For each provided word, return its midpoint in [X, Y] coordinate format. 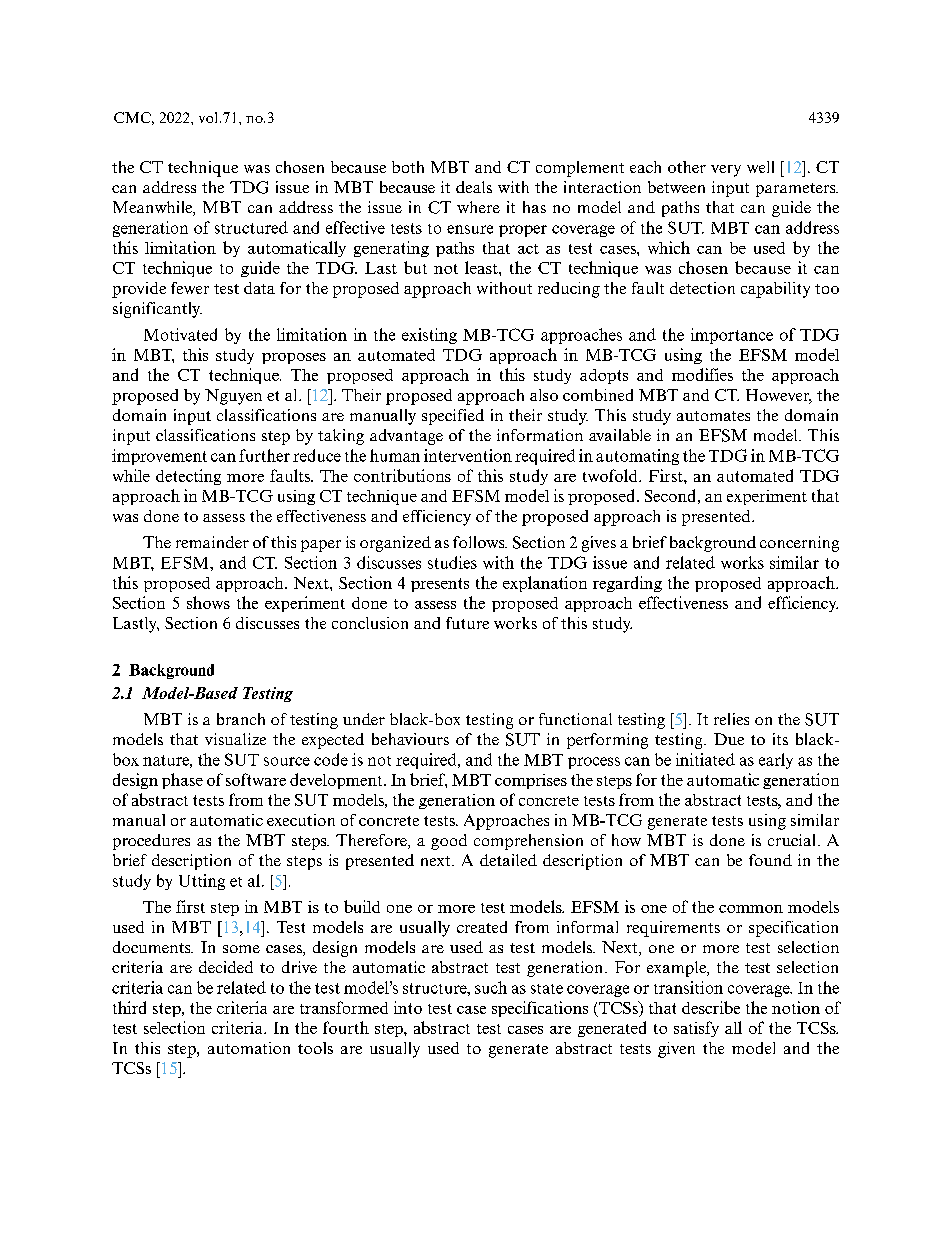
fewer [190, 288]
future [467, 623]
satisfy [696, 1029]
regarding [627, 584]
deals [474, 187]
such [491, 987]
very [726, 171]
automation [249, 1048]
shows [208, 602]
